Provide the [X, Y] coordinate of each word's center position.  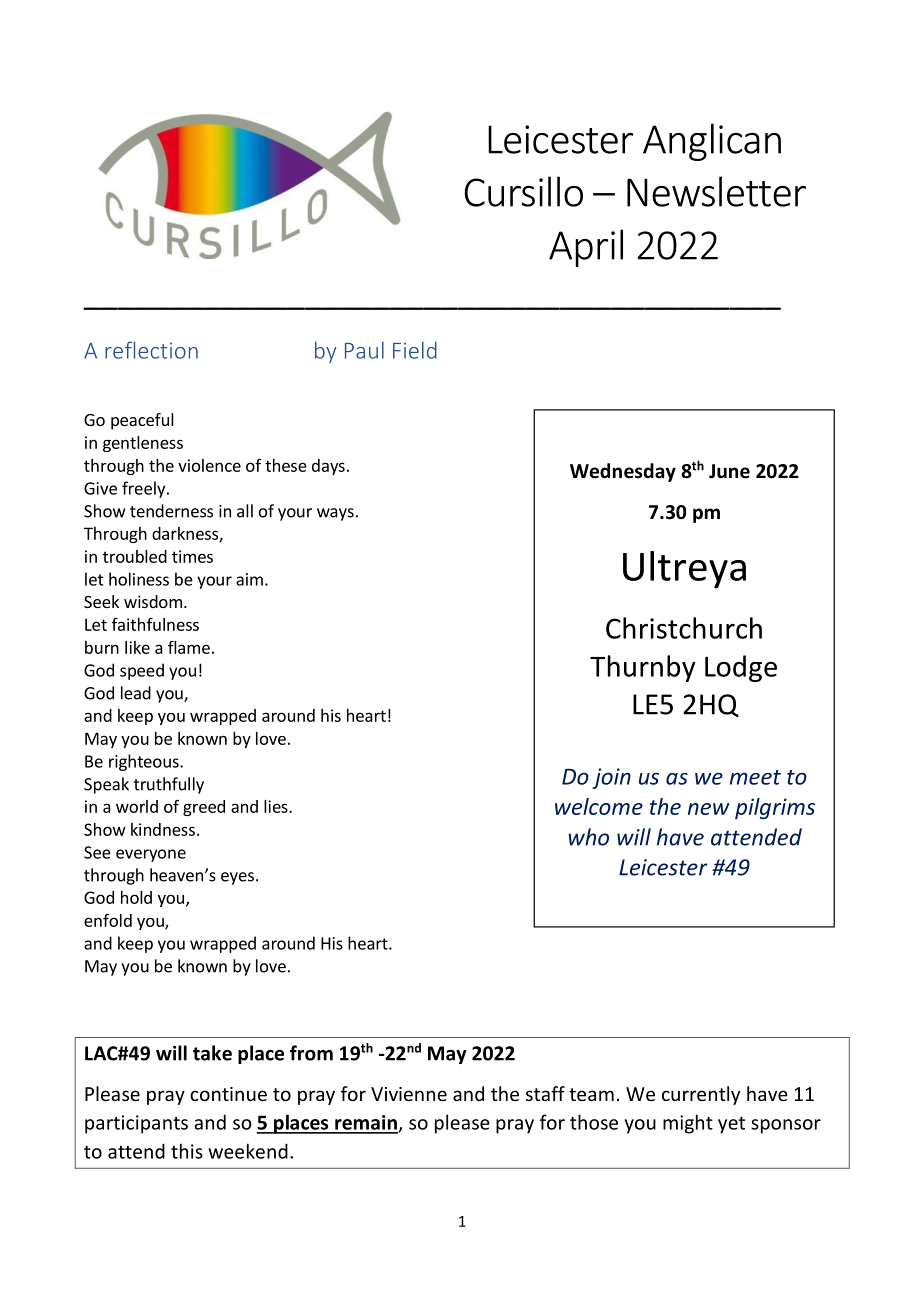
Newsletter [716, 191]
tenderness [171, 511]
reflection [151, 350]
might [688, 1124]
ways [335, 514]
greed [204, 808]
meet [755, 777]
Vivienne [409, 1094]
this [187, 1151]
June [729, 471]
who [588, 837]
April [586, 248]
